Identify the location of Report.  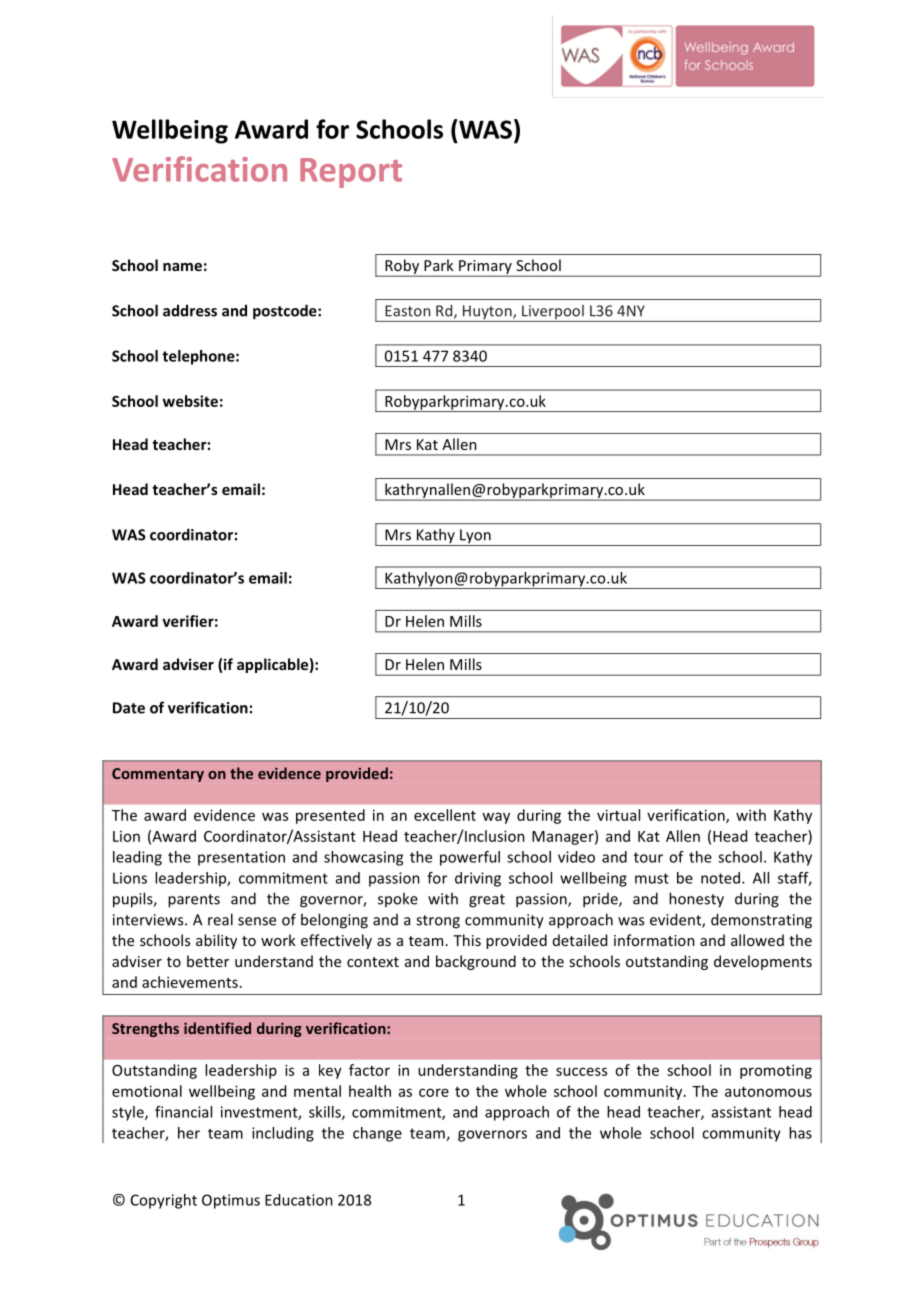
(351, 173).
